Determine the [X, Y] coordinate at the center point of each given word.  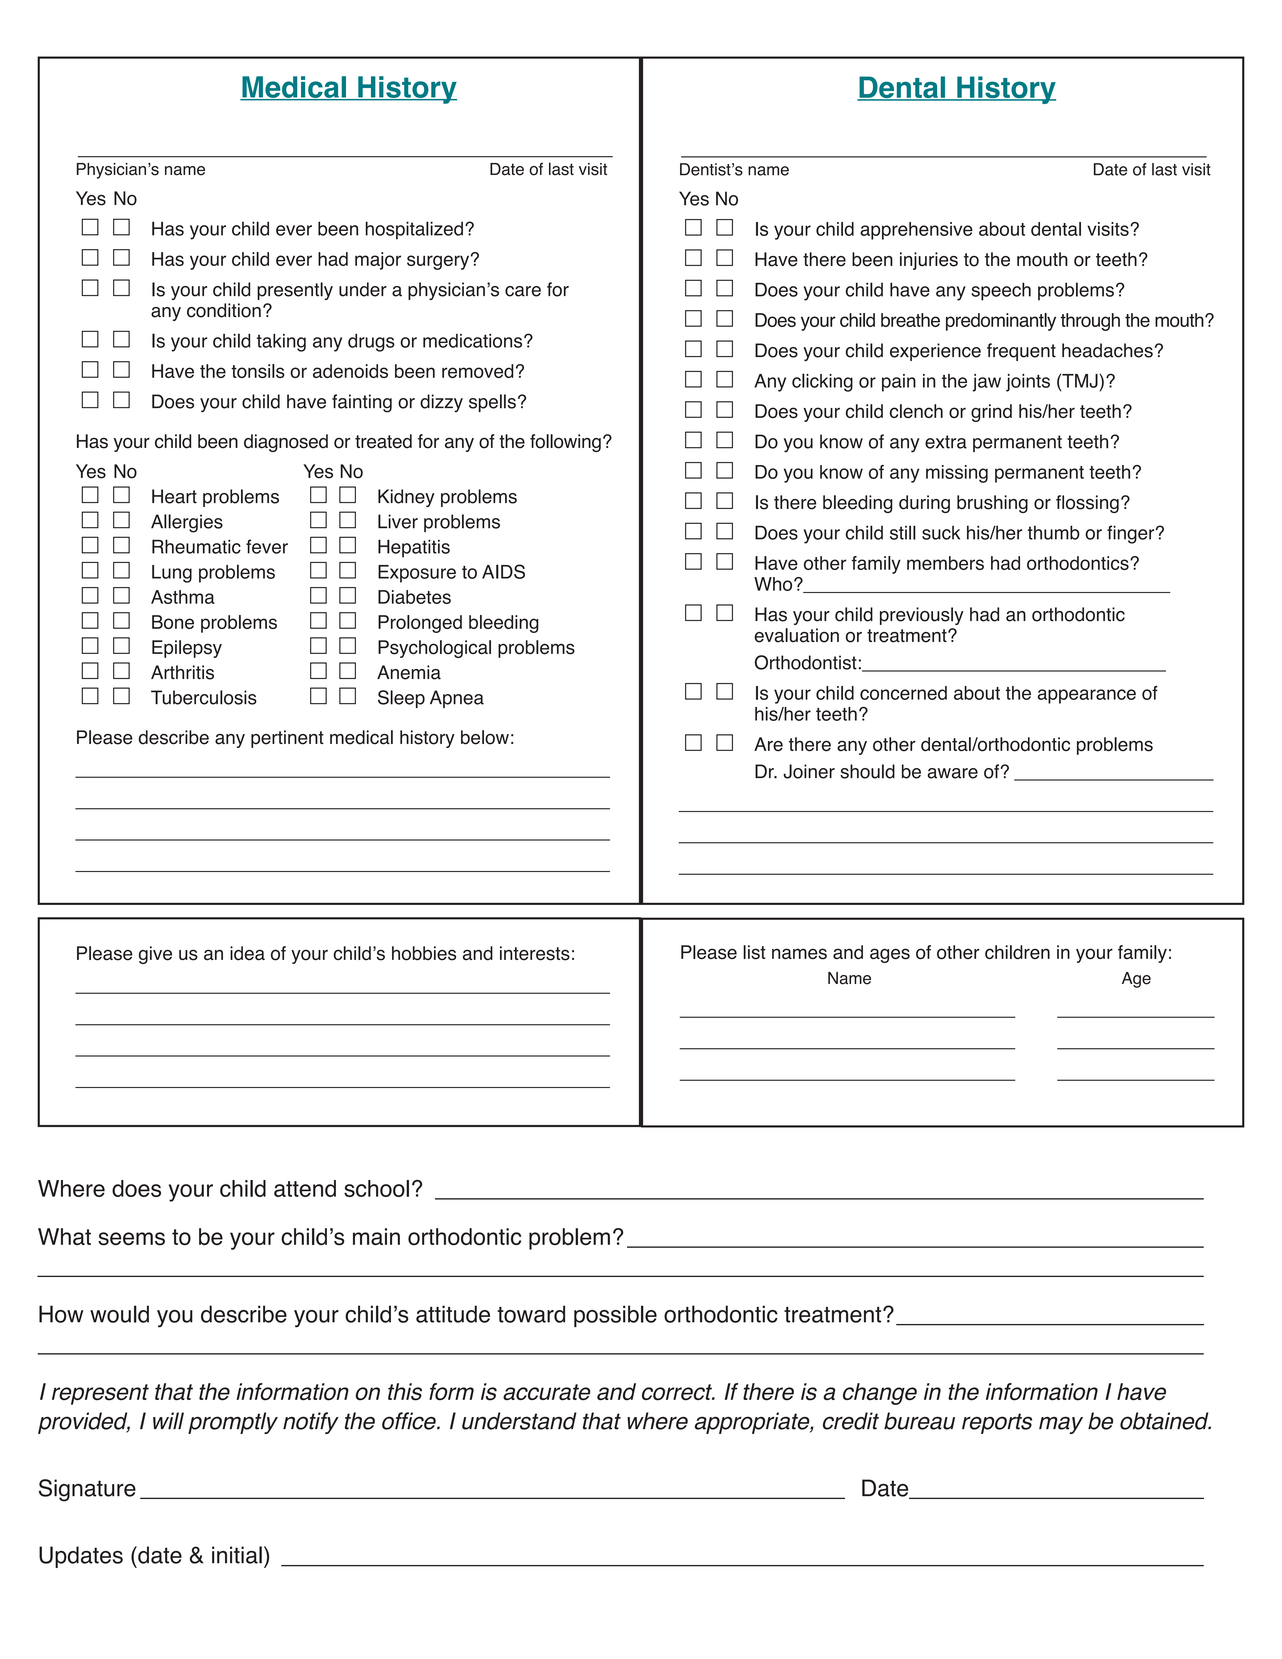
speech [1001, 291]
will [168, 1420]
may [1061, 1425]
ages [890, 955]
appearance [1087, 696]
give [155, 955]
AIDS [503, 571]
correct [678, 1392]
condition [224, 310]
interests [535, 953]
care [523, 291]
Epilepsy [187, 649]
